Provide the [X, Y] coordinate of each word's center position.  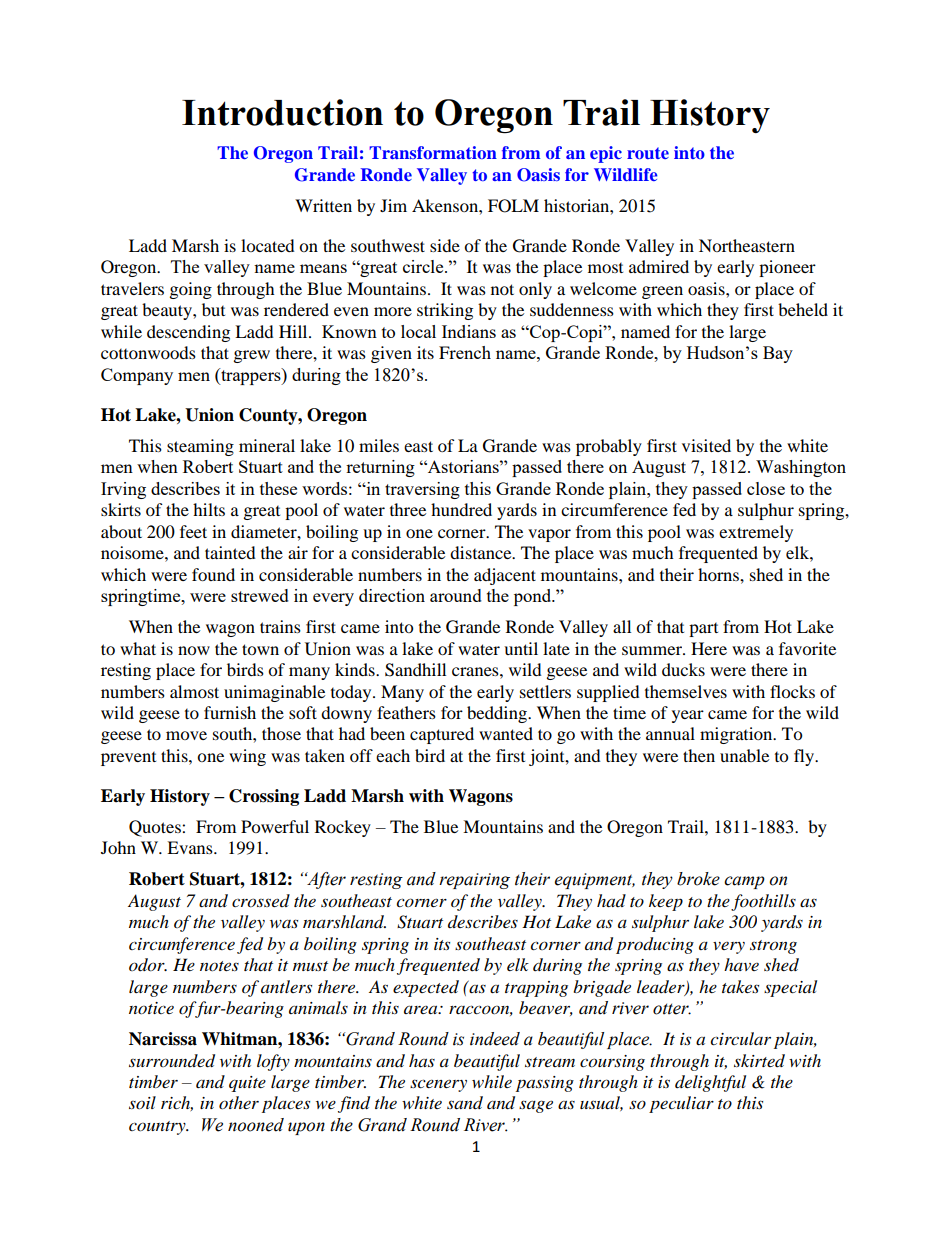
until [521, 648]
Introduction [282, 112]
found [213, 574]
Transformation [433, 152]
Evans [191, 847]
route [648, 153]
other [239, 1102]
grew [252, 356]
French [465, 352]
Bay [778, 354]
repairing [474, 881]
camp [744, 882]
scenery [438, 1085]
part [703, 630]
